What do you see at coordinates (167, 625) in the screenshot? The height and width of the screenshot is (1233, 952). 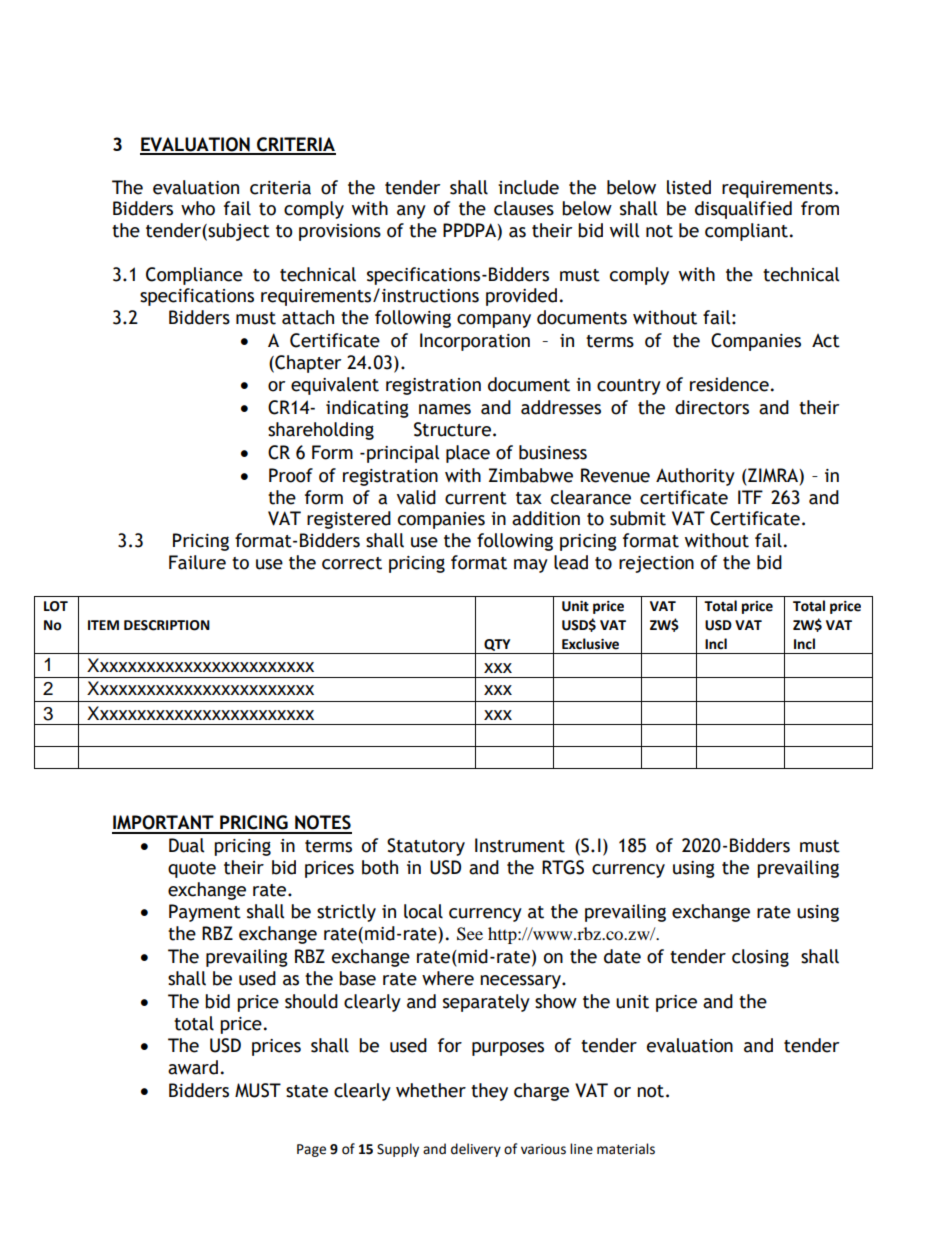 I see `DESCRIPTION` at bounding box center [167, 625].
